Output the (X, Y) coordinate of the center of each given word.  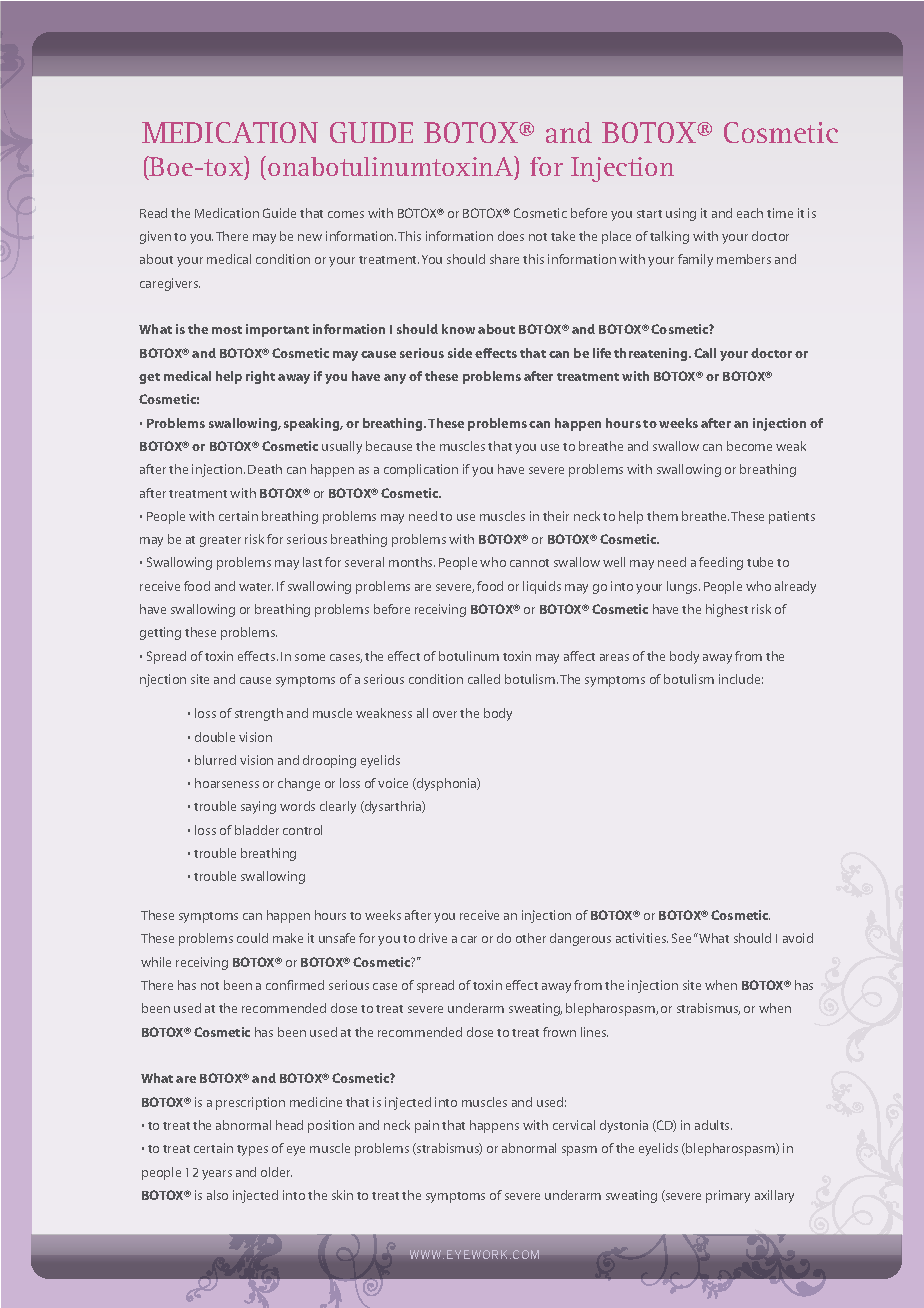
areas (614, 657)
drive (433, 938)
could (252, 938)
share (504, 259)
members (744, 259)
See (681, 938)
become (749, 446)
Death (265, 469)
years (217, 1175)
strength (259, 714)
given (155, 237)
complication (421, 470)
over (445, 714)
